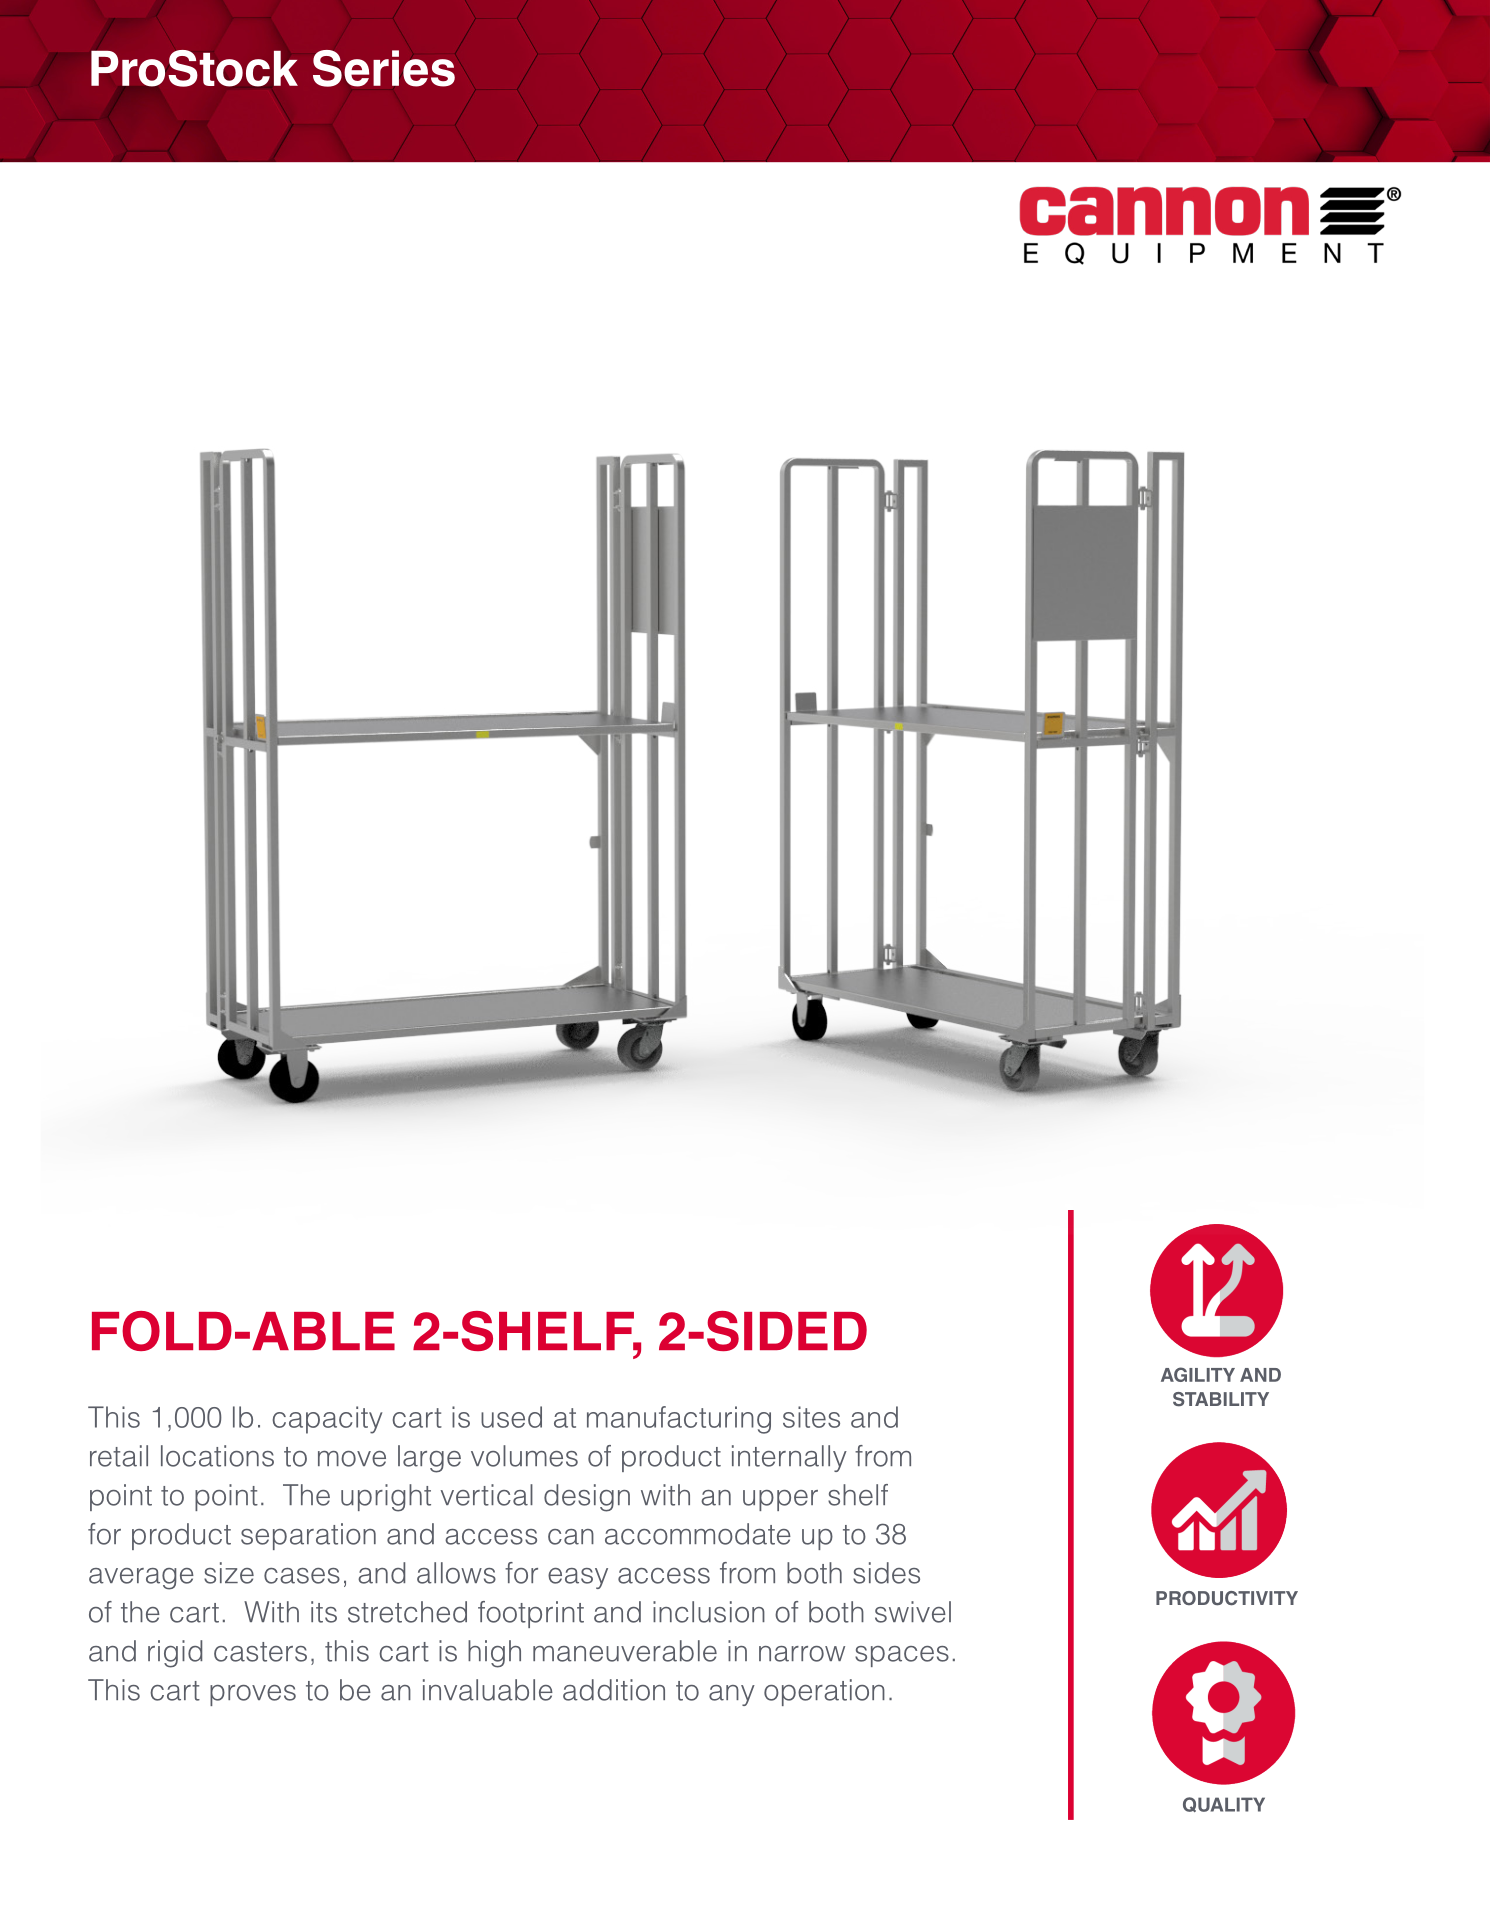 The image size is (1490, 1929). Describe the element at coordinates (1198, 1374) in the document. I see `AGILITY` at that location.
